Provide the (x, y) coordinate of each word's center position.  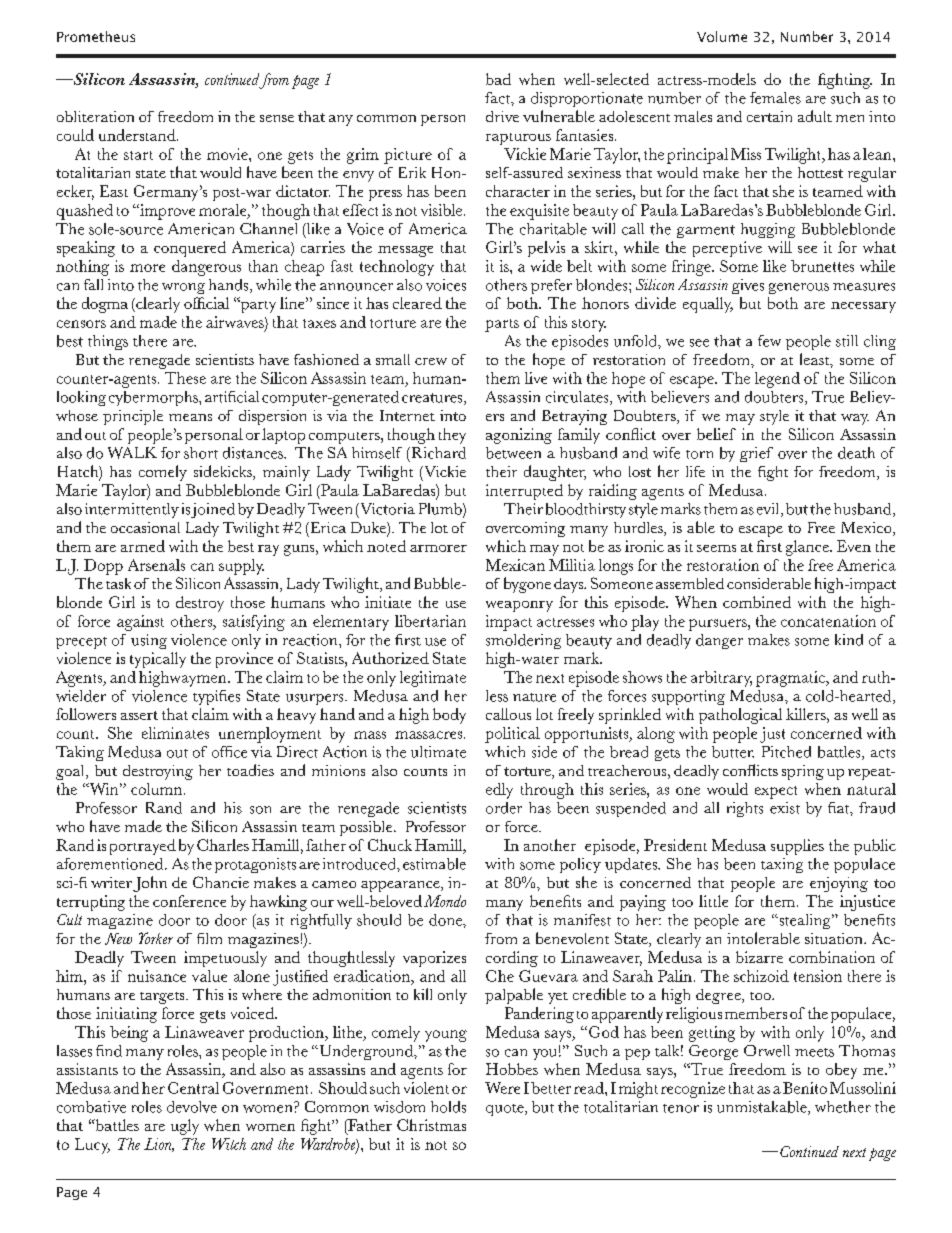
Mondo (445, 901)
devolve (192, 1107)
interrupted (524, 492)
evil (769, 510)
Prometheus (96, 36)
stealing (805, 921)
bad (498, 79)
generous (799, 288)
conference (189, 901)
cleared (417, 303)
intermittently (132, 510)
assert (139, 715)
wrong (183, 288)
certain (769, 116)
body (449, 716)
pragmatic (791, 679)
